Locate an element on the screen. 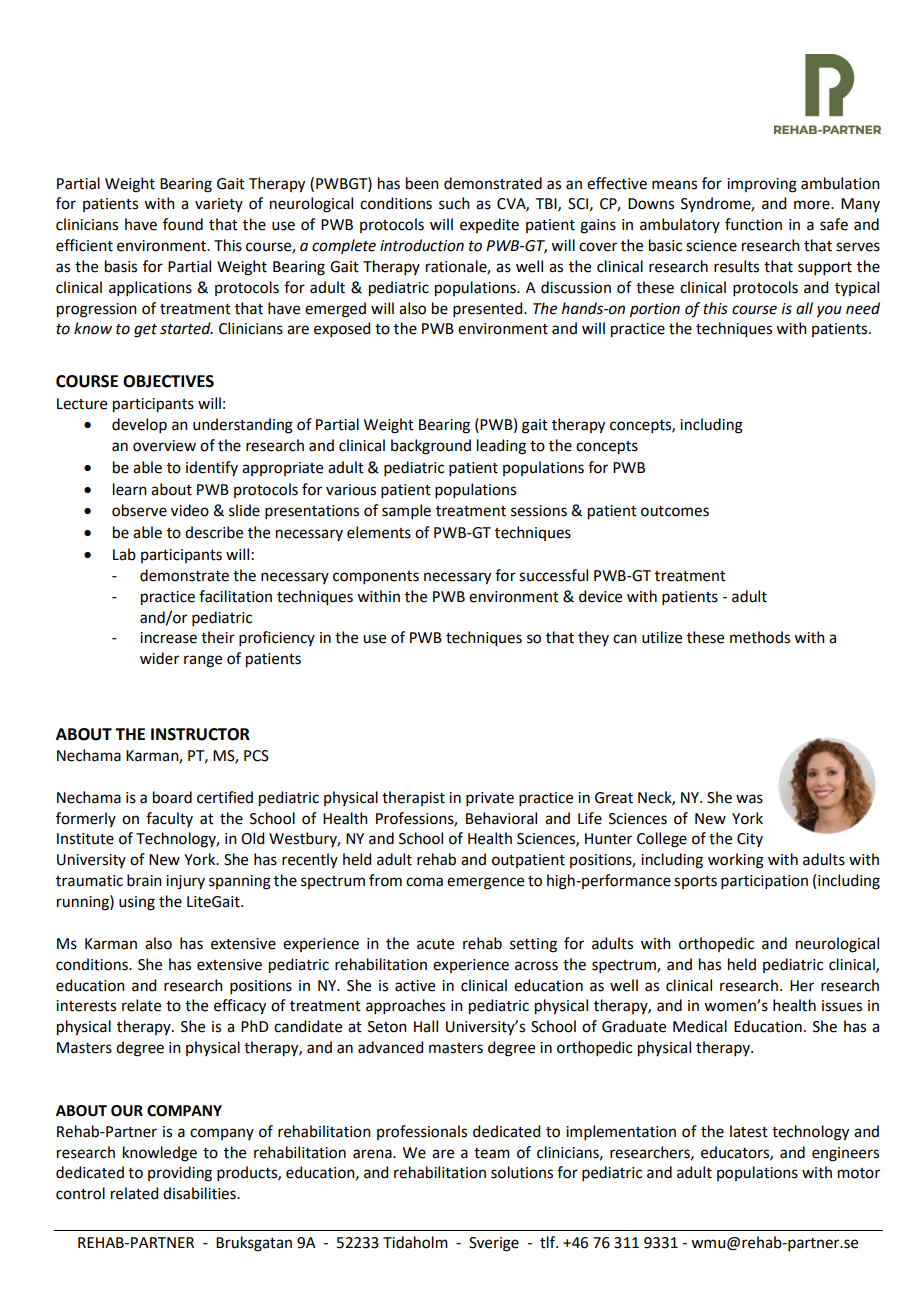 This screenshot has height=1308, width=924. INSTRUCTOR is located at coordinates (200, 734).
